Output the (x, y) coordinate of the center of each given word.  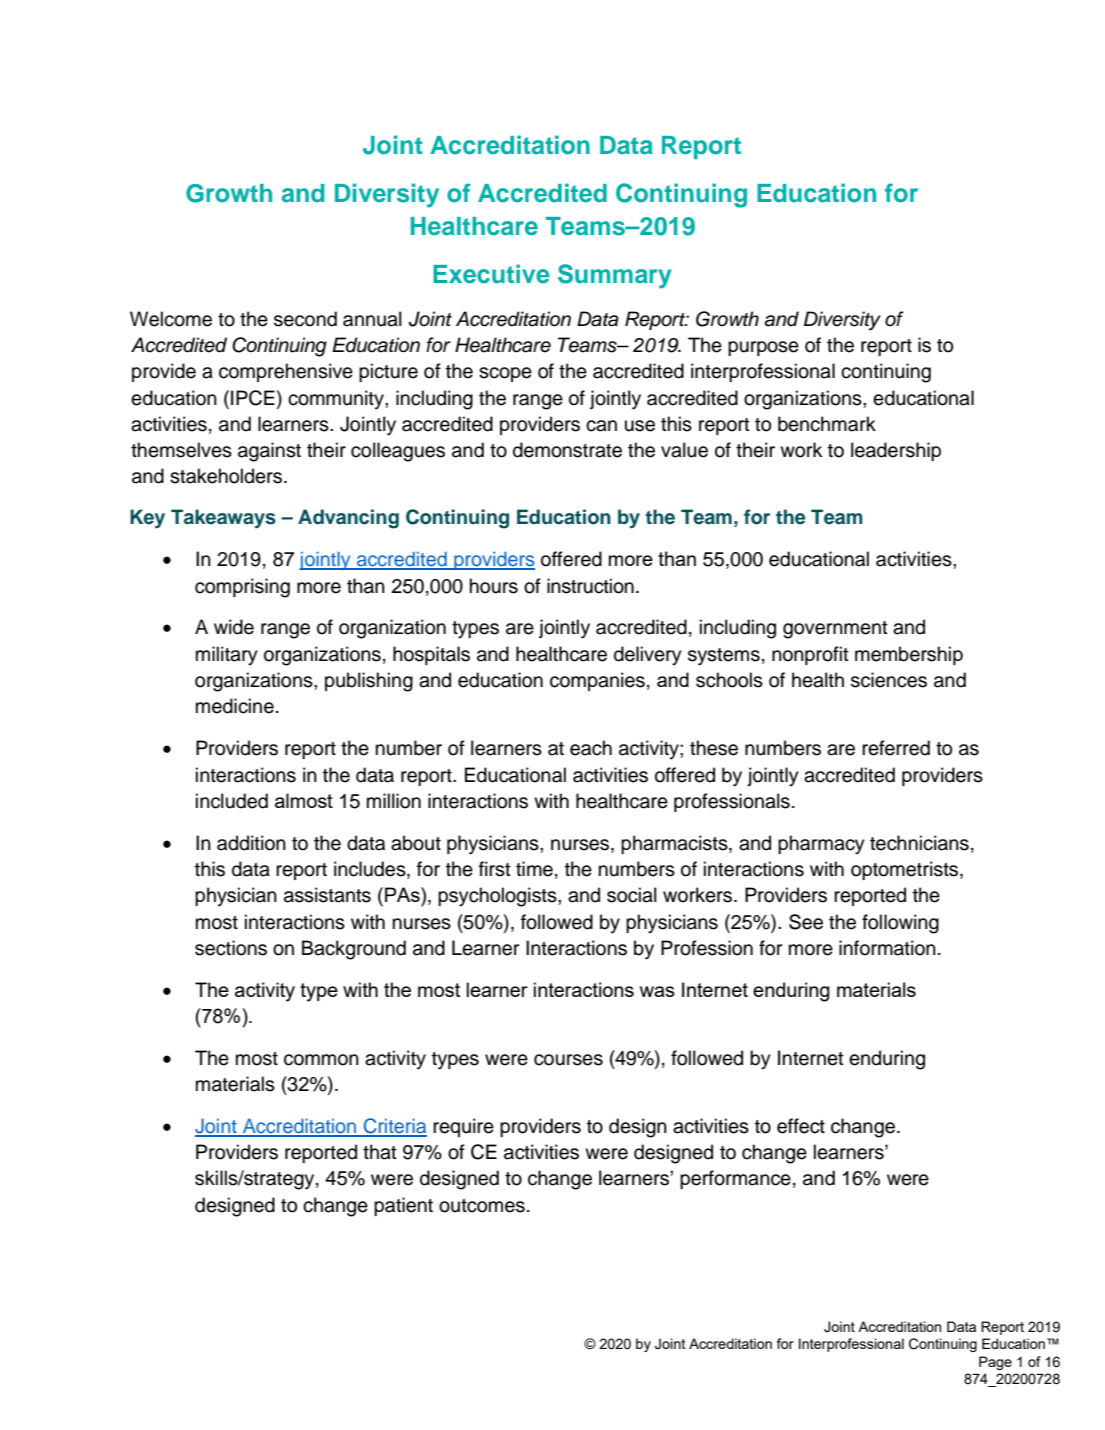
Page (995, 1363)
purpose (763, 348)
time (534, 869)
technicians (919, 843)
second (305, 319)
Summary (615, 276)
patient (403, 1206)
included (232, 801)
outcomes (482, 1206)
